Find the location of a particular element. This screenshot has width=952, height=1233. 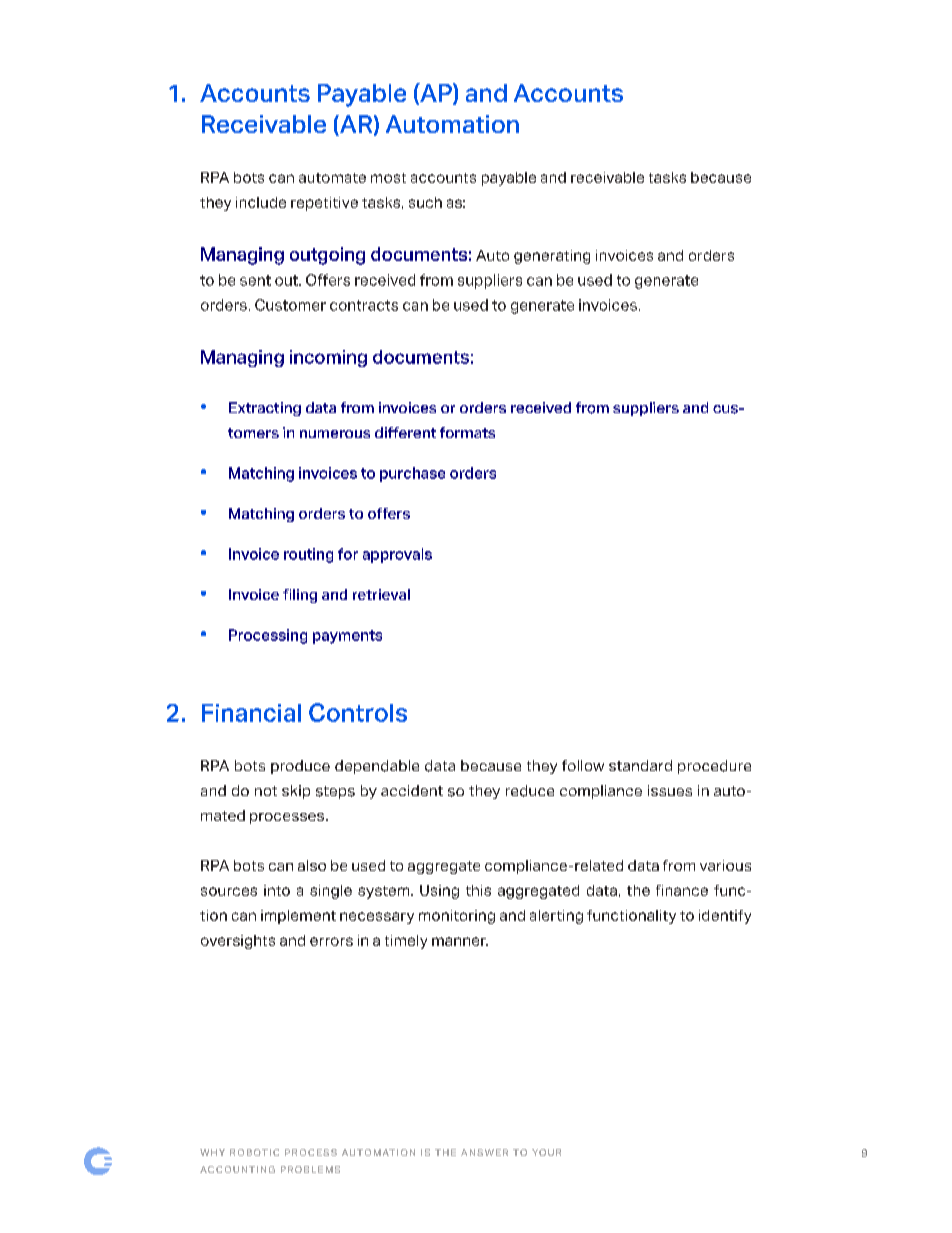

retrieval is located at coordinates (381, 594).
